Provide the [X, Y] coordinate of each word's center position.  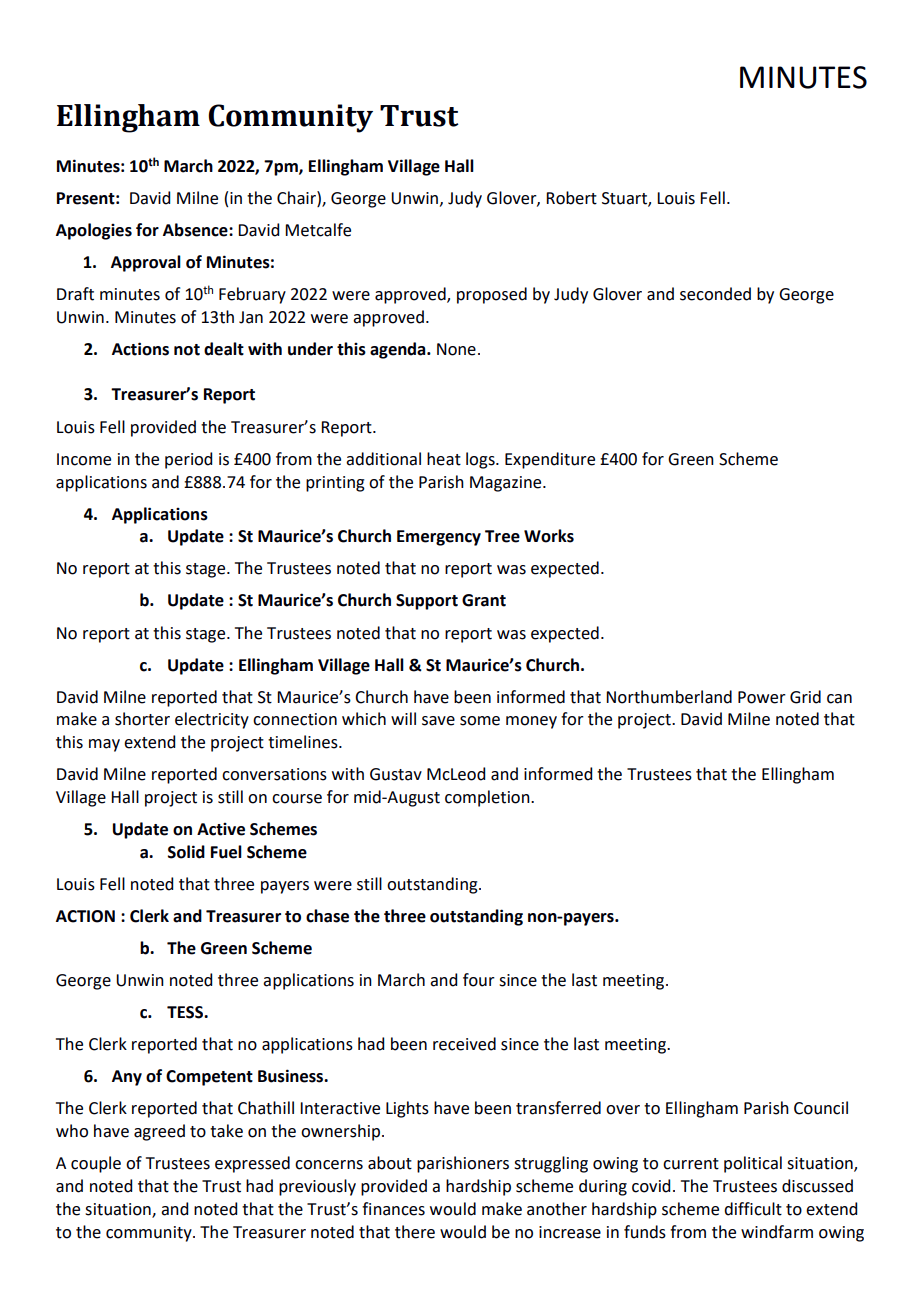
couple [96, 1164]
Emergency [439, 538]
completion [488, 798]
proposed [492, 295]
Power [762, 697]
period [188, 460]
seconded [715, 294]
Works [549, 536]
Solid [186, 852]
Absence [196, 230]
